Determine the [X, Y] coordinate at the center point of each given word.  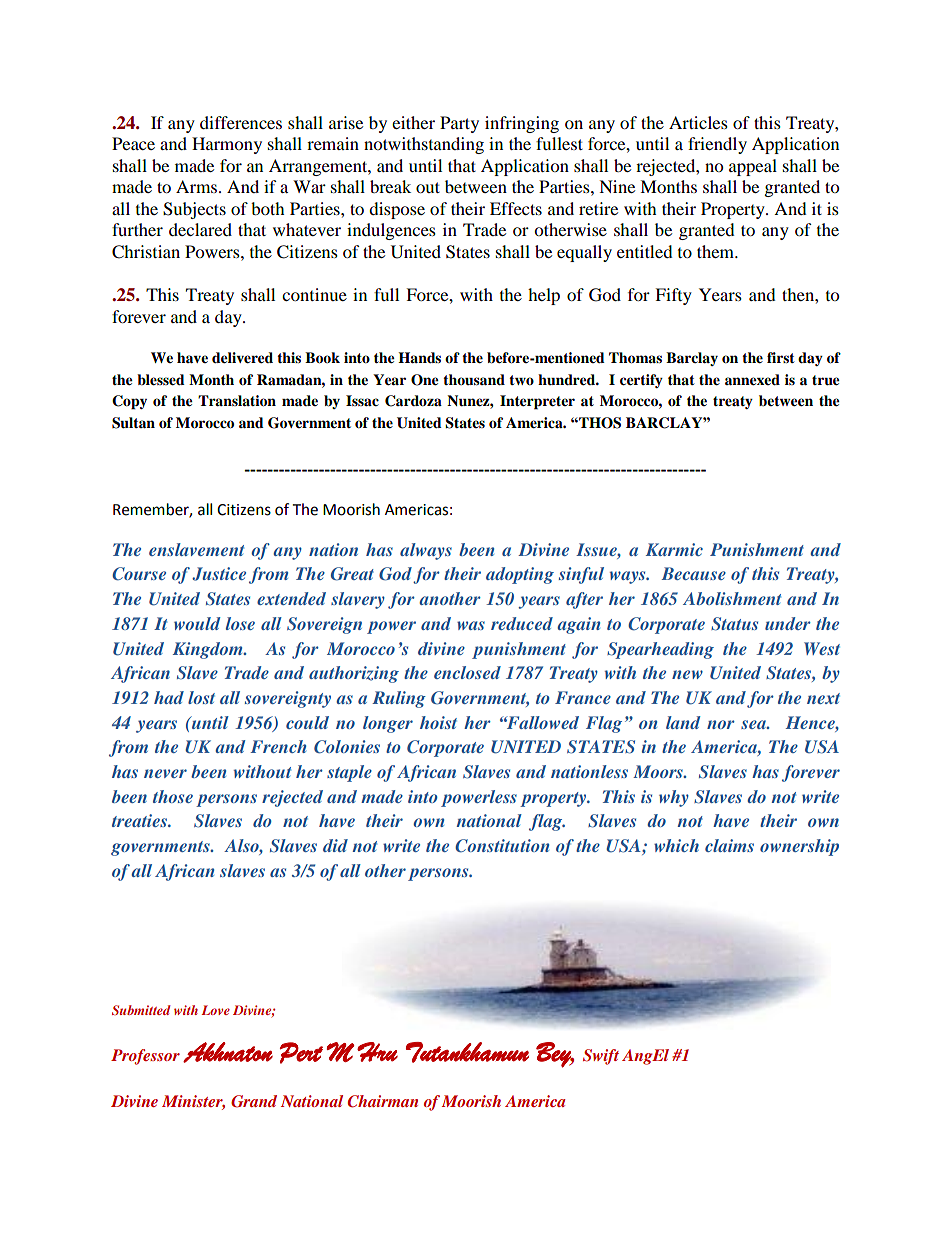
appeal [753, 167]
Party [459, 124]
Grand [254, 1101]
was [471, 625]
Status [734, 624]
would [197, 623]
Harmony [227, 145]
